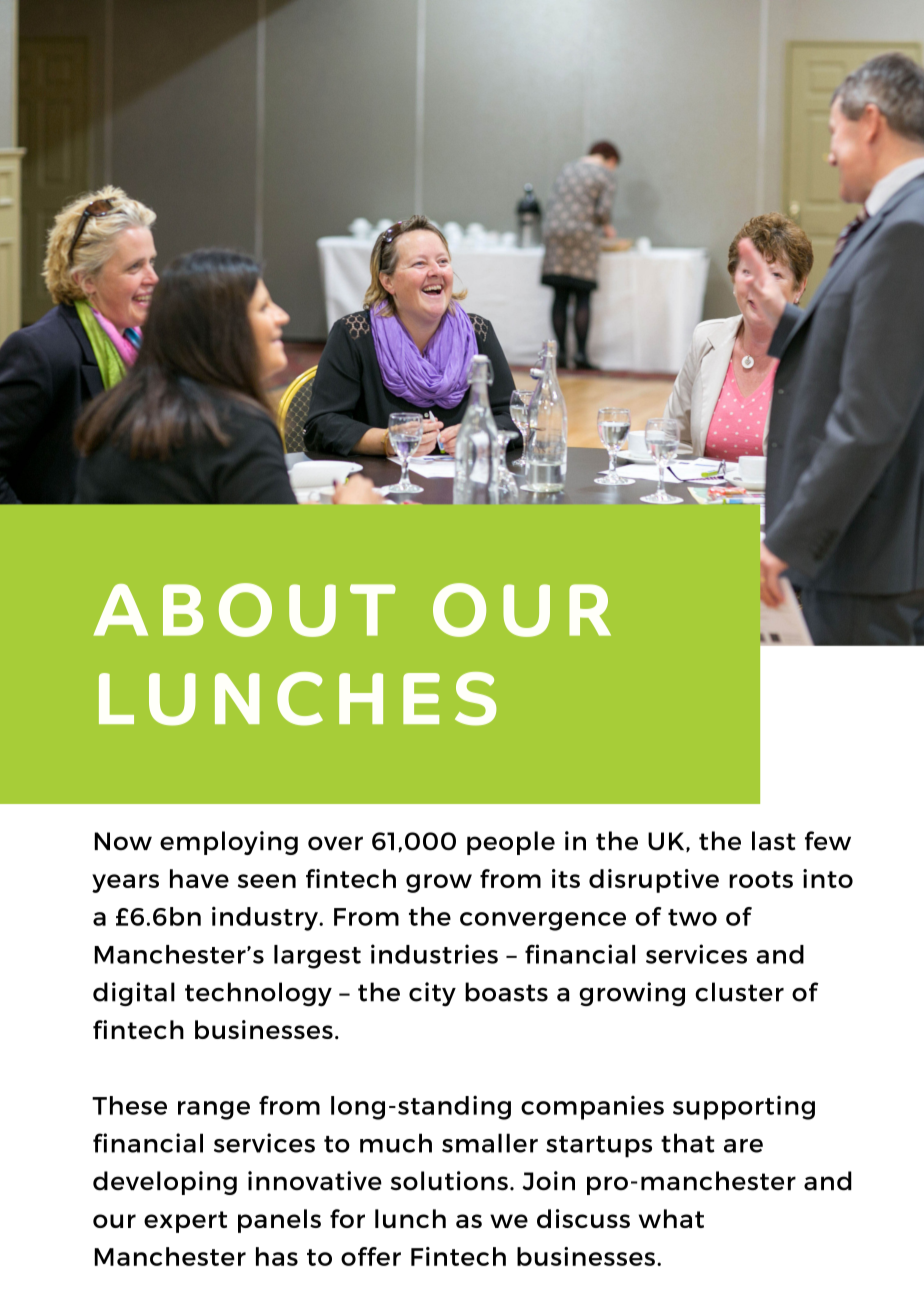 Image resolution: width=924 pixels, height=1308 pixels. What do you see at coordinates (185, 1222) in the screenshot?
I see `expert` at bounding box center [185, 1222].
